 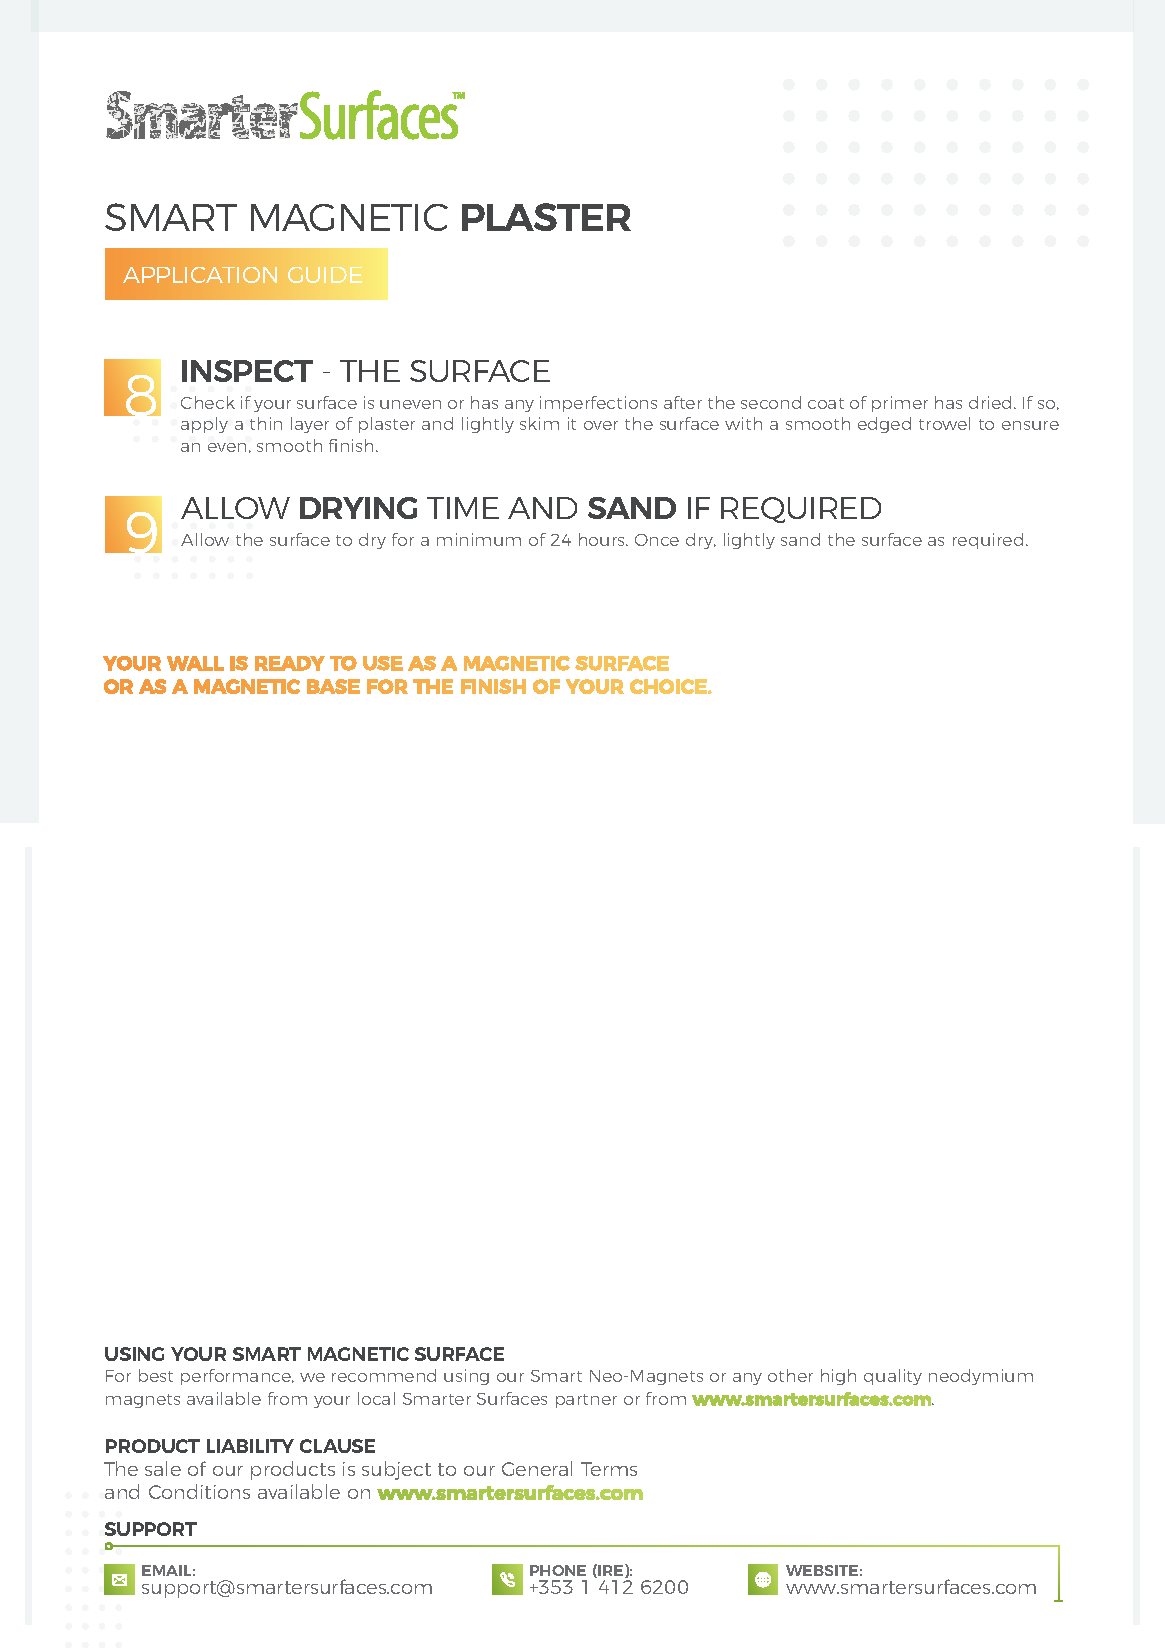 What do you see at coordinates (290, 663) in the document?
I see `READY` at bounding box center [290, 663].
